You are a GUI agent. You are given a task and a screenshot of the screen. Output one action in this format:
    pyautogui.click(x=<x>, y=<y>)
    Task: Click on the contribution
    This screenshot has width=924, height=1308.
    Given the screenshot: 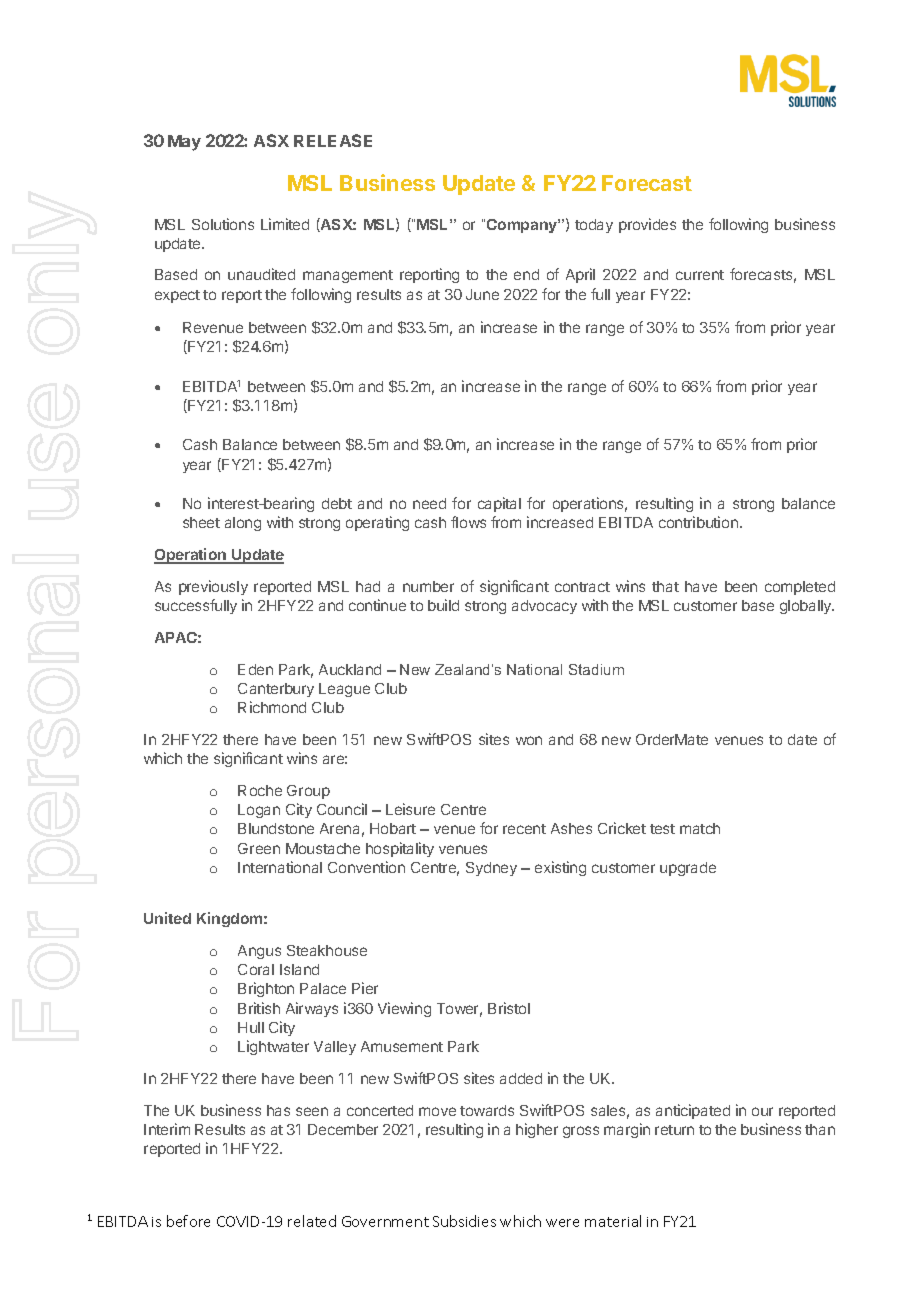 What is the action you would take?
    pyautogui.click(x=698, y=522)
